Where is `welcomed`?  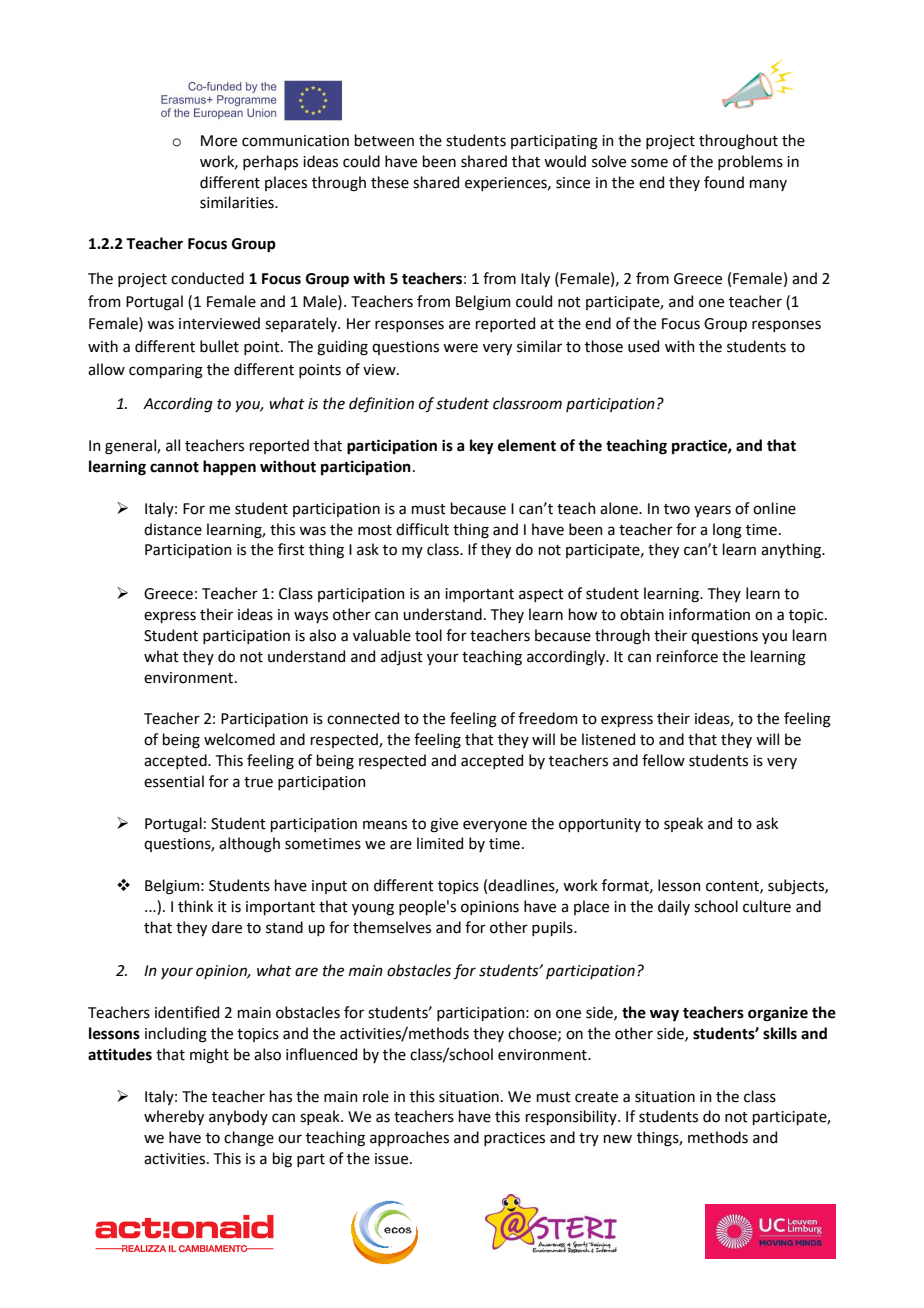
welcomed is located at coordinates (239, 739).
